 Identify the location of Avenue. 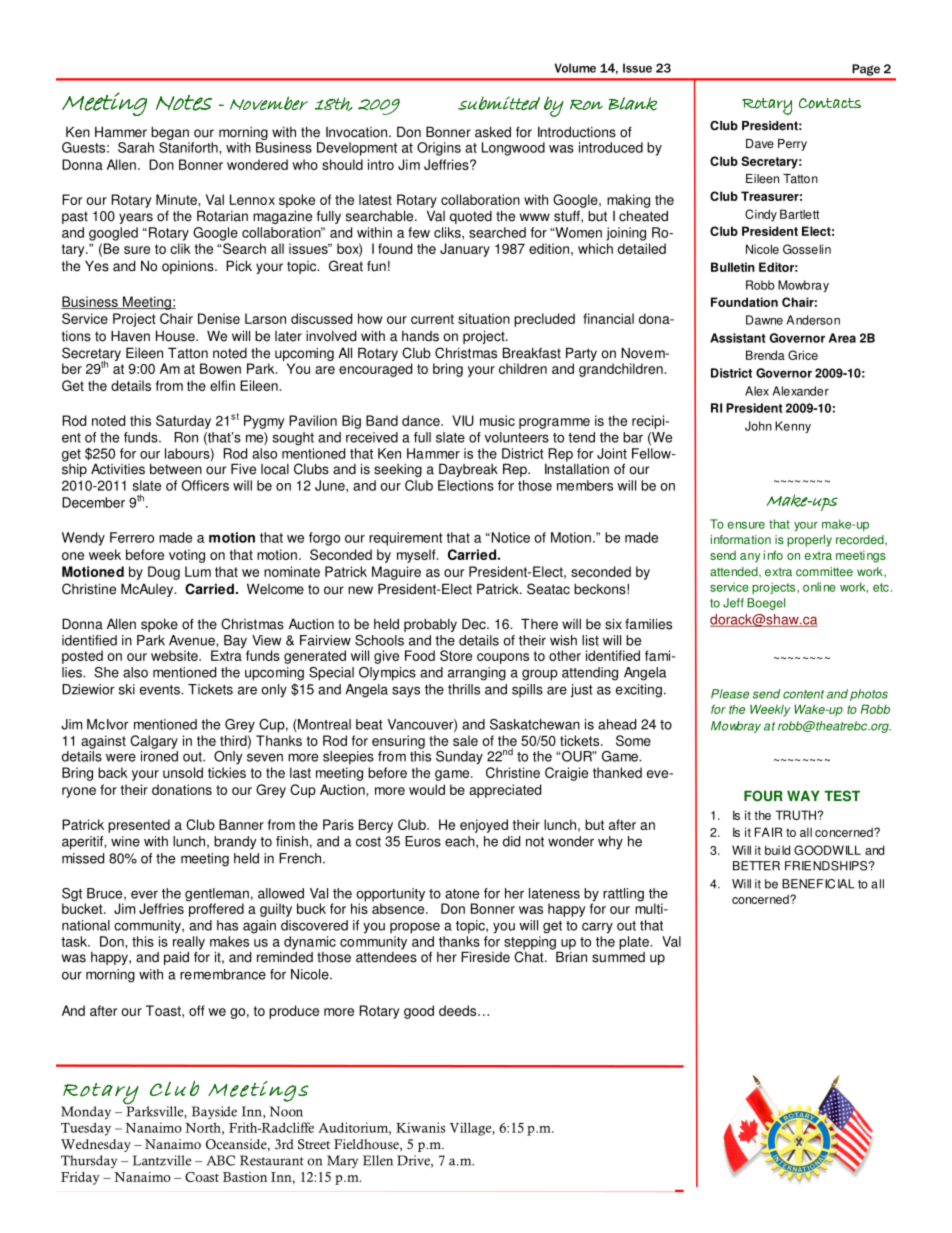
(193, 640).
